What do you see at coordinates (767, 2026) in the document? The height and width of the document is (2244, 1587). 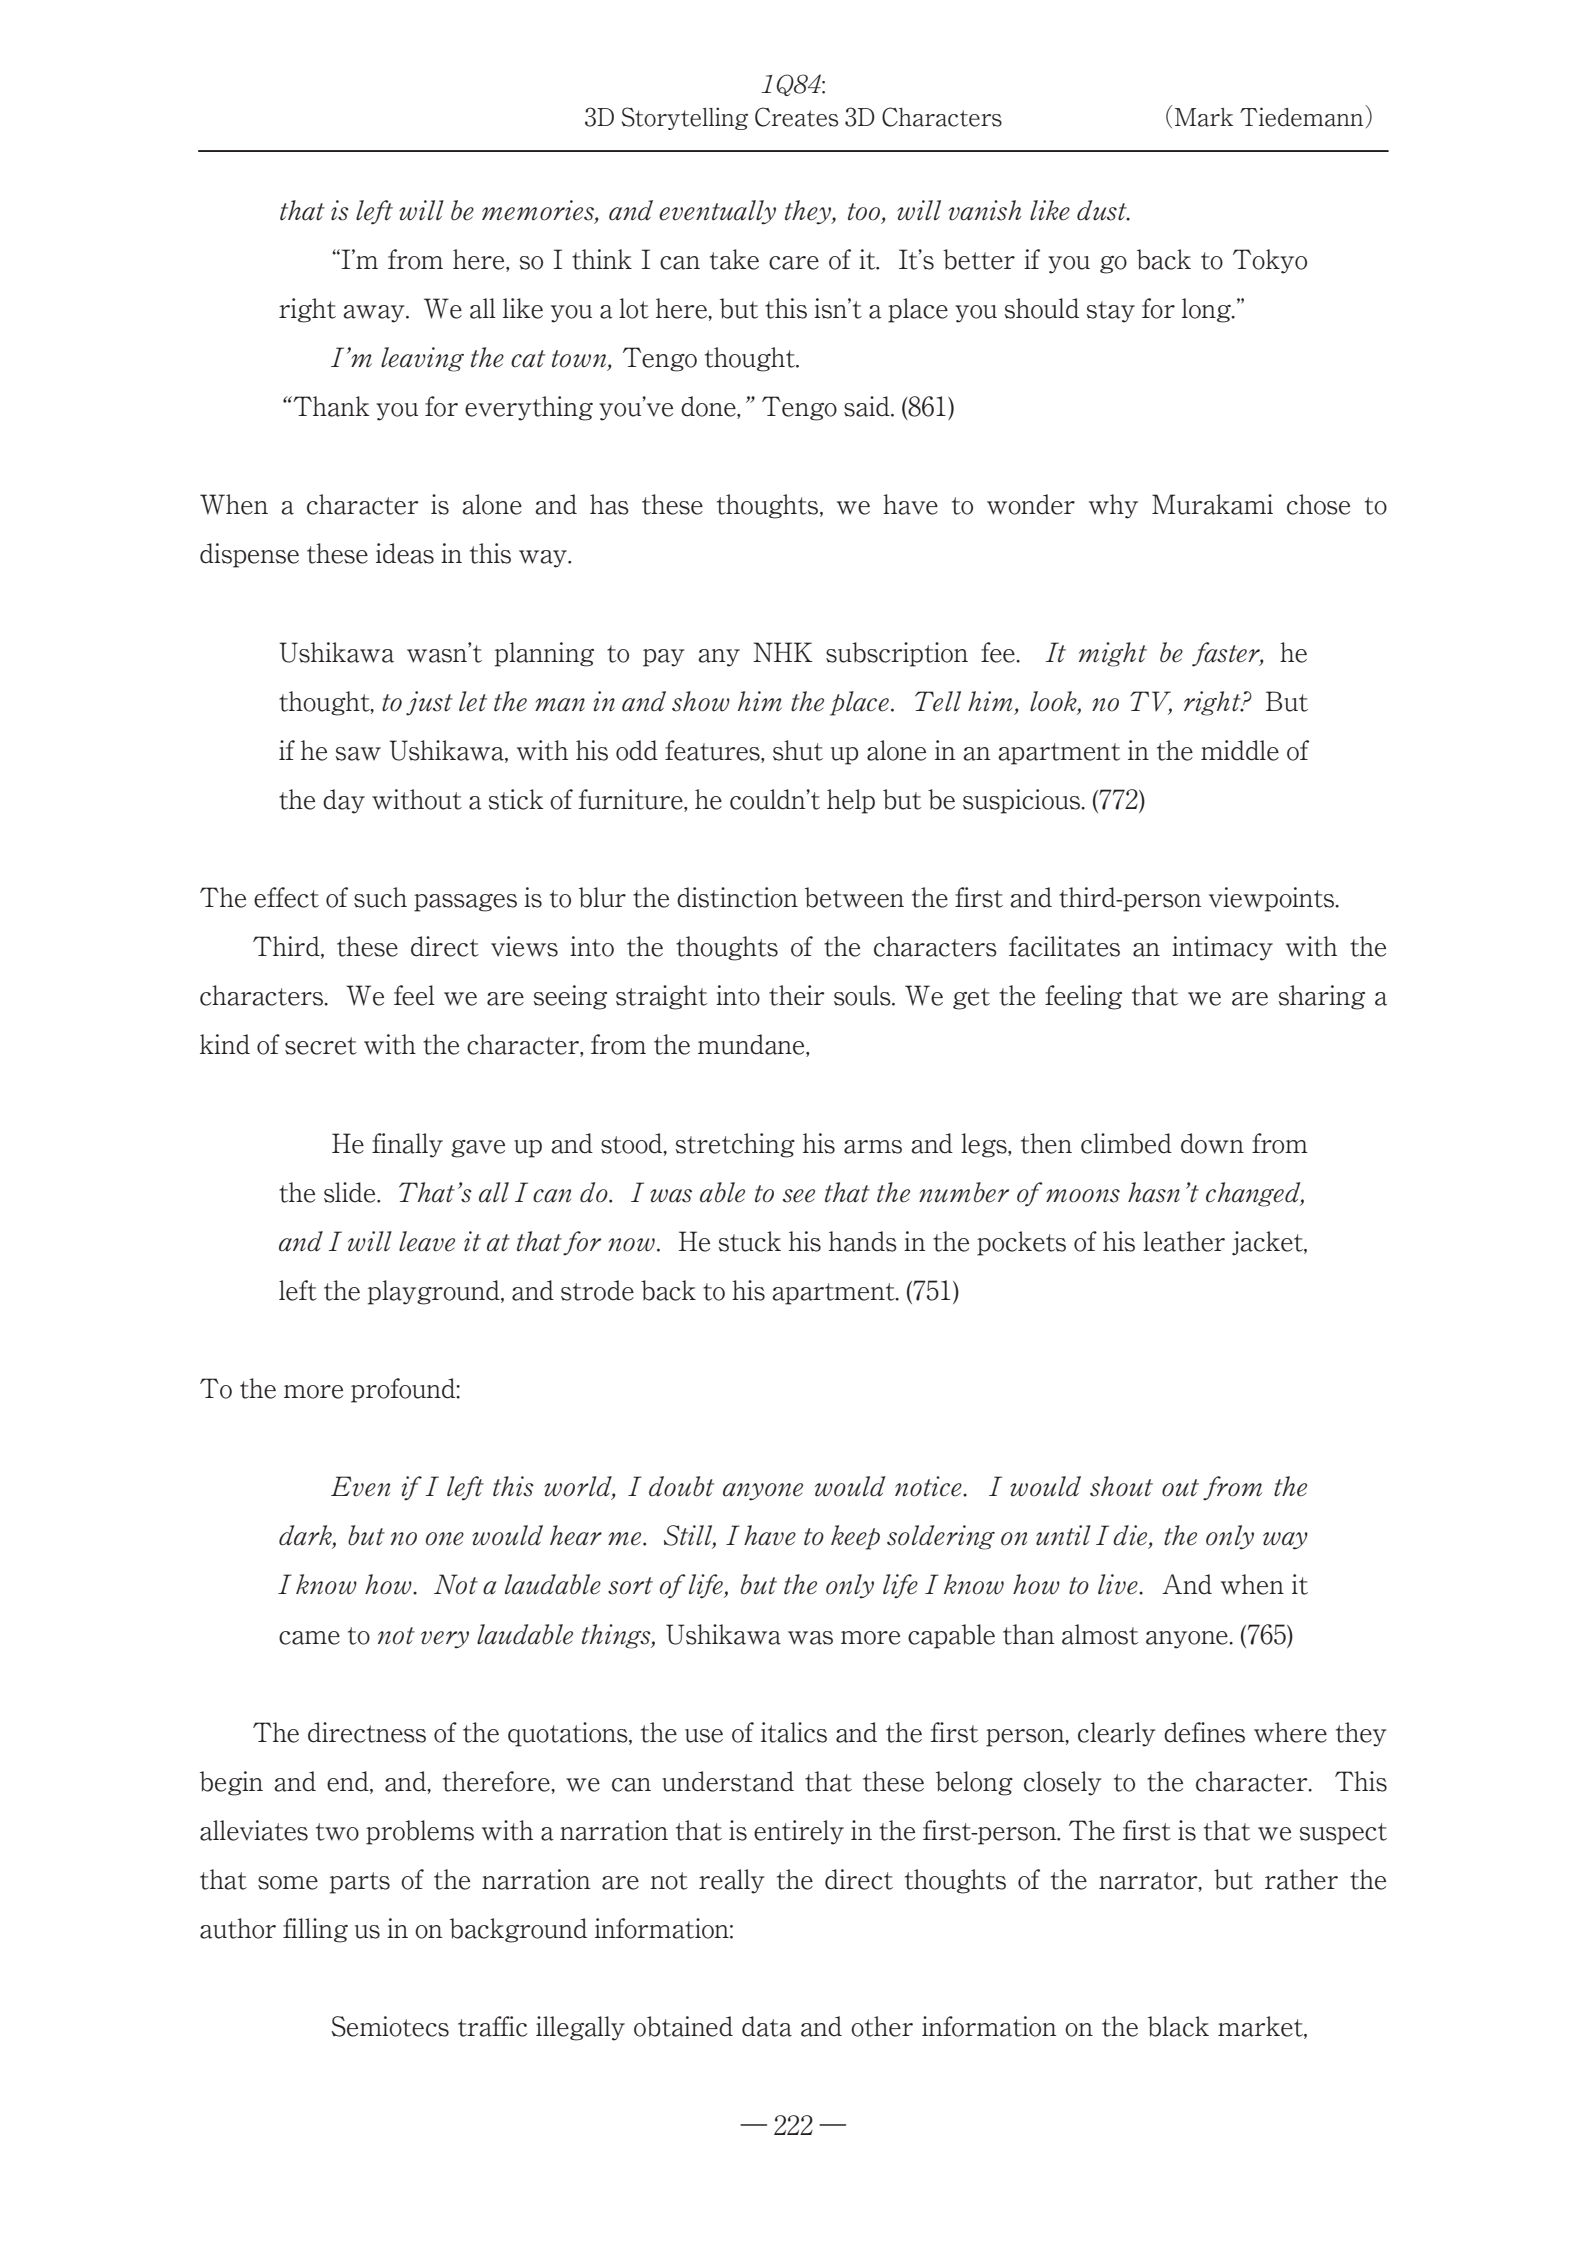 I see `data` at bounding box center [767, 2026].
